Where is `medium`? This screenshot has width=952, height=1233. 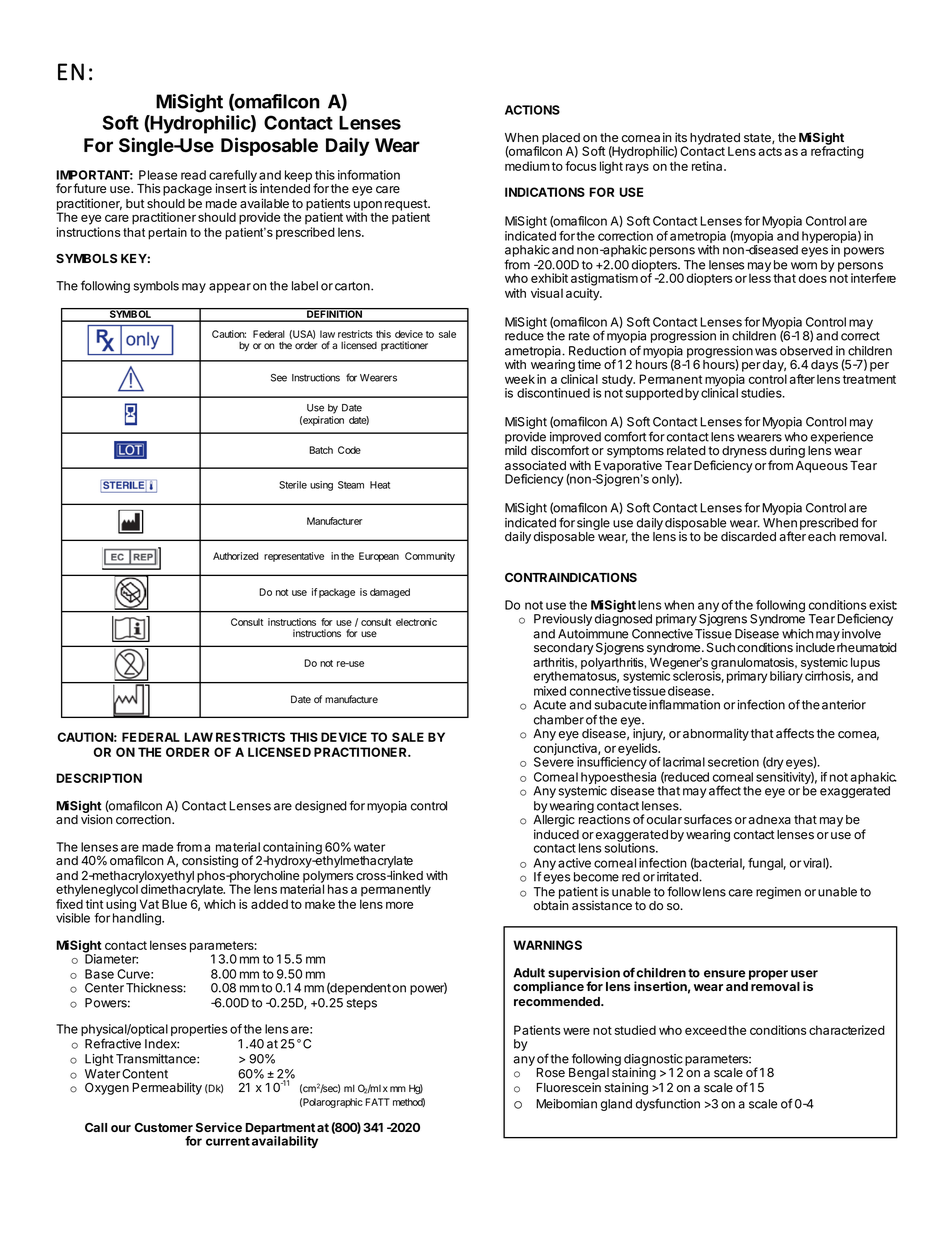
medium is located at coordinates (527, 166).
